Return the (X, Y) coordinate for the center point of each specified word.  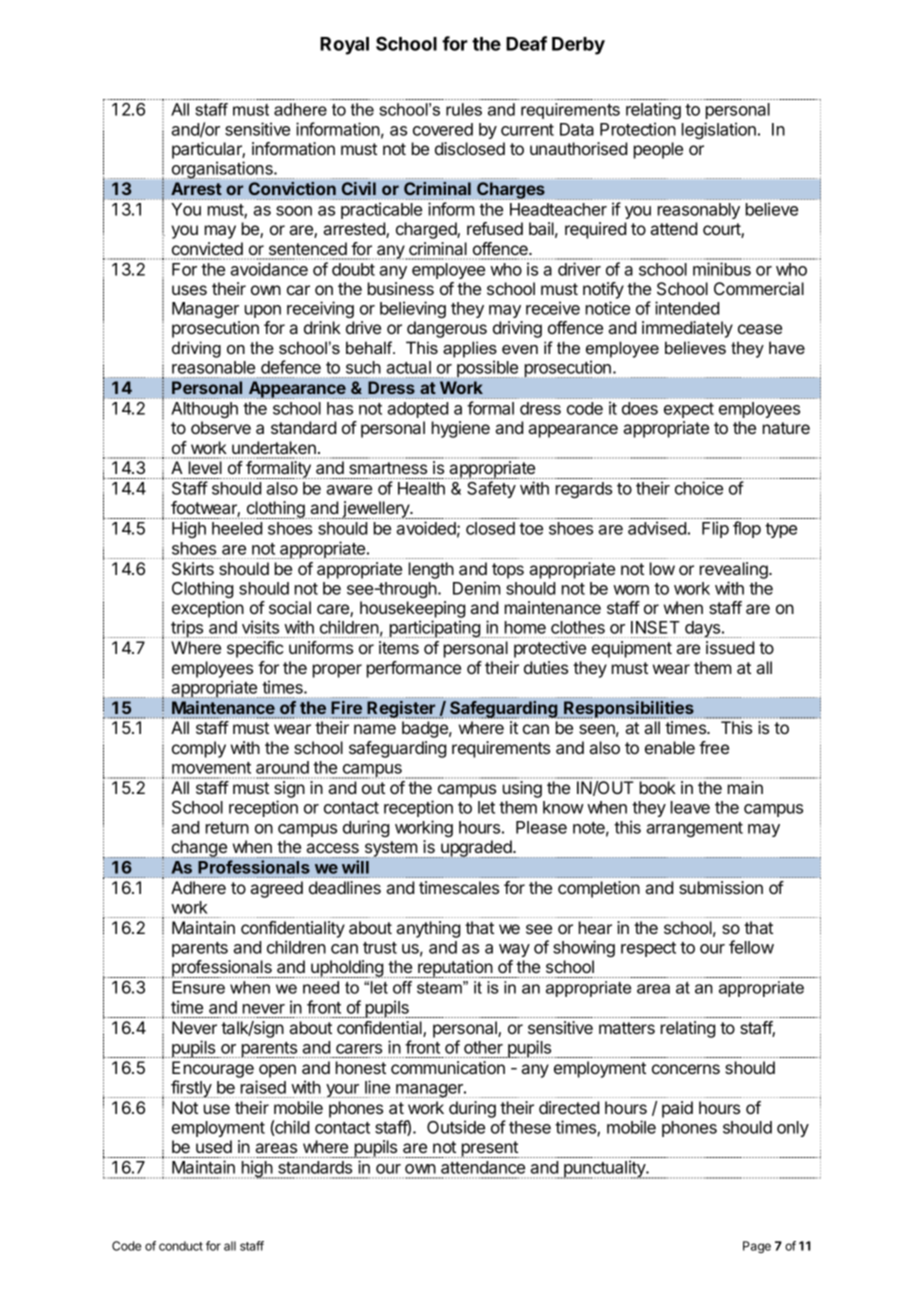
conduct (181, 1246)
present (490, 1149)
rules (464, 109)
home (525, 627)
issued (730, 647)
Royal (344, 46)
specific (255, 649)
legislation (719, 130)
